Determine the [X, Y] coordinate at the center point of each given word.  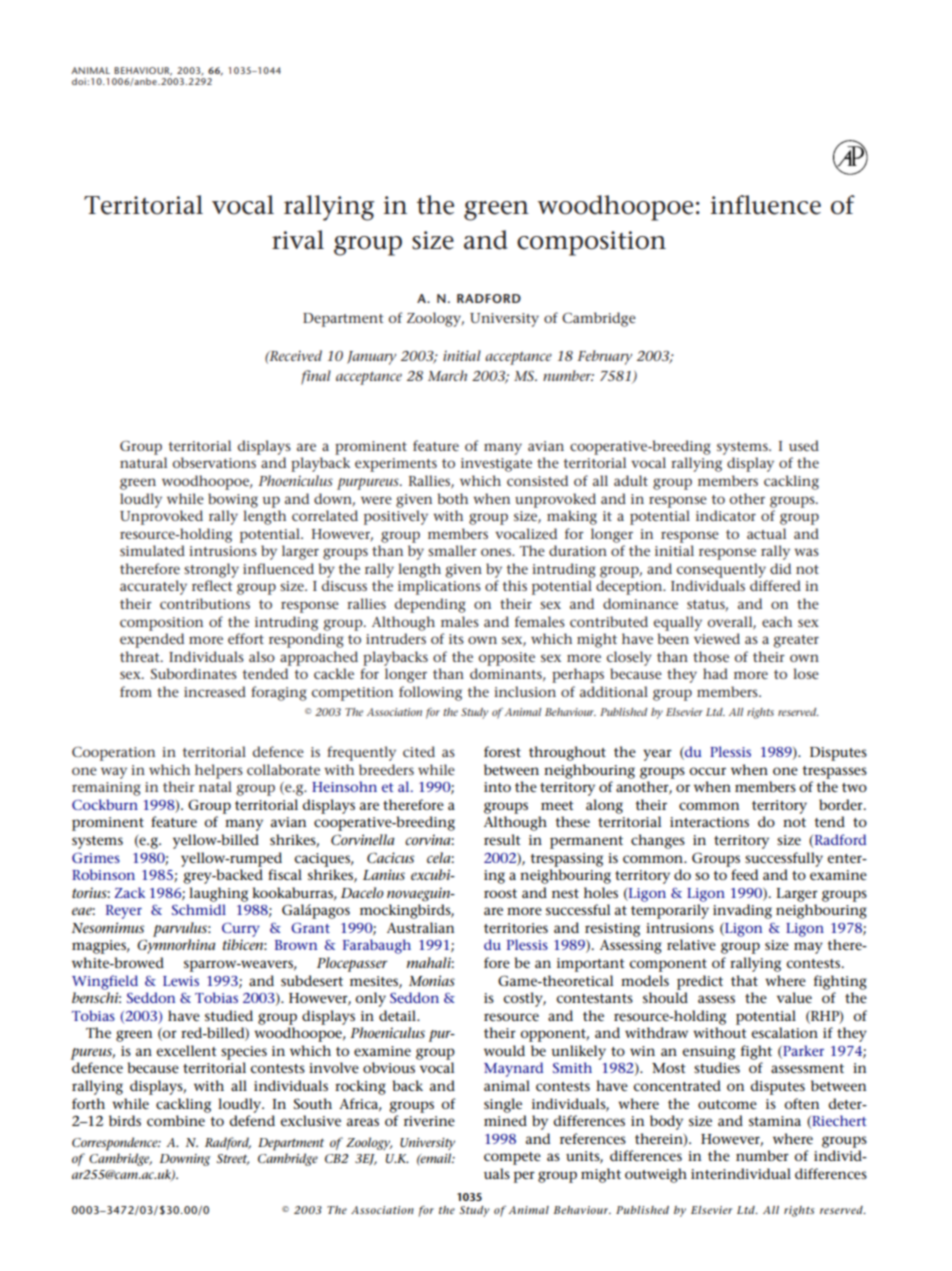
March [447, 375]
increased [215, 691]
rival [298, 240]
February [604, 357]
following [430, 693]
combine [176, 1120]
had [715, 673]
